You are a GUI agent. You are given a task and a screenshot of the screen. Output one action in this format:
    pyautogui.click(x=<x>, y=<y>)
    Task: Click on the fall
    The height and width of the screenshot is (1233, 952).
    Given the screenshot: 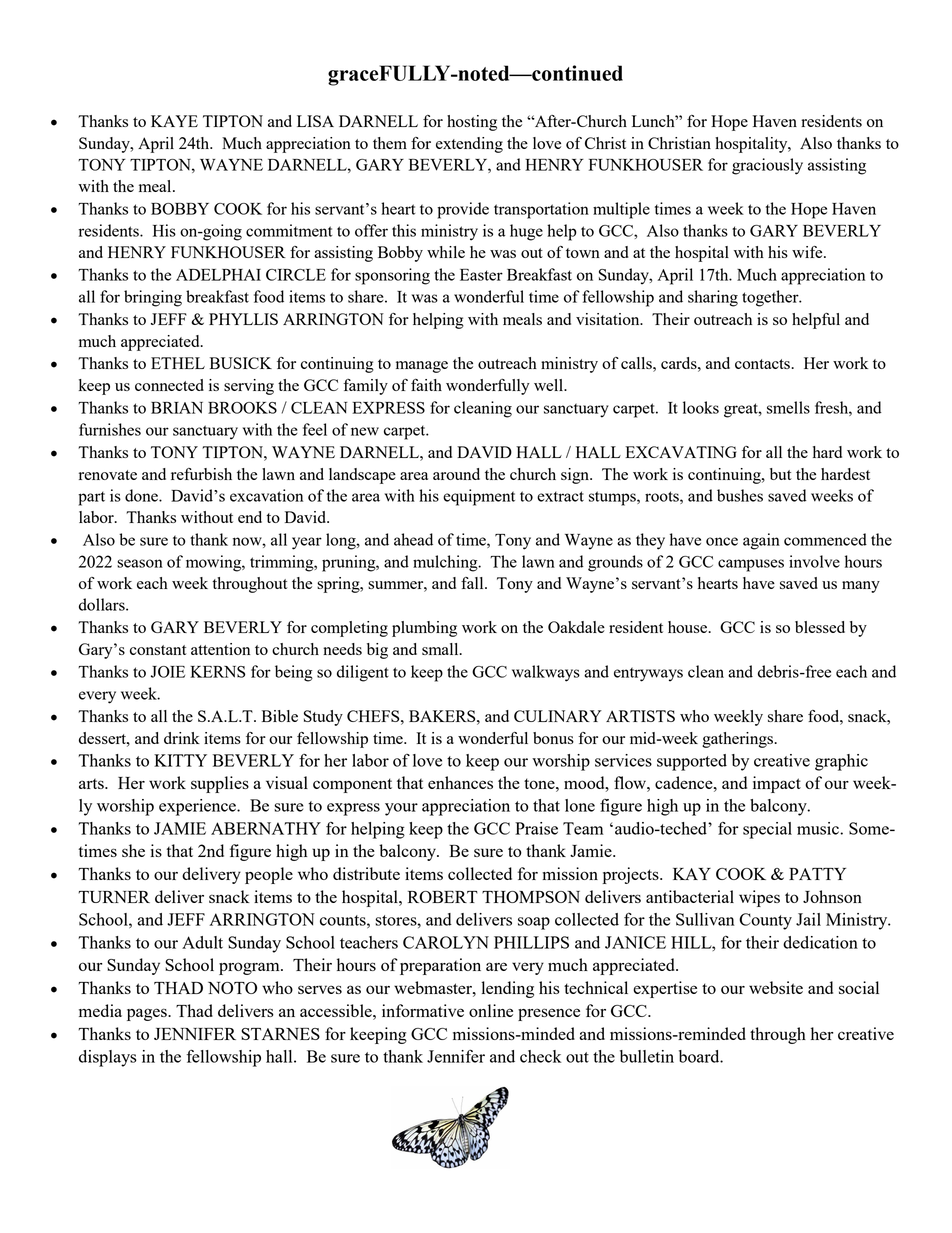 What is the action you would take?
    pyautogui.click(x=473, y=583)
